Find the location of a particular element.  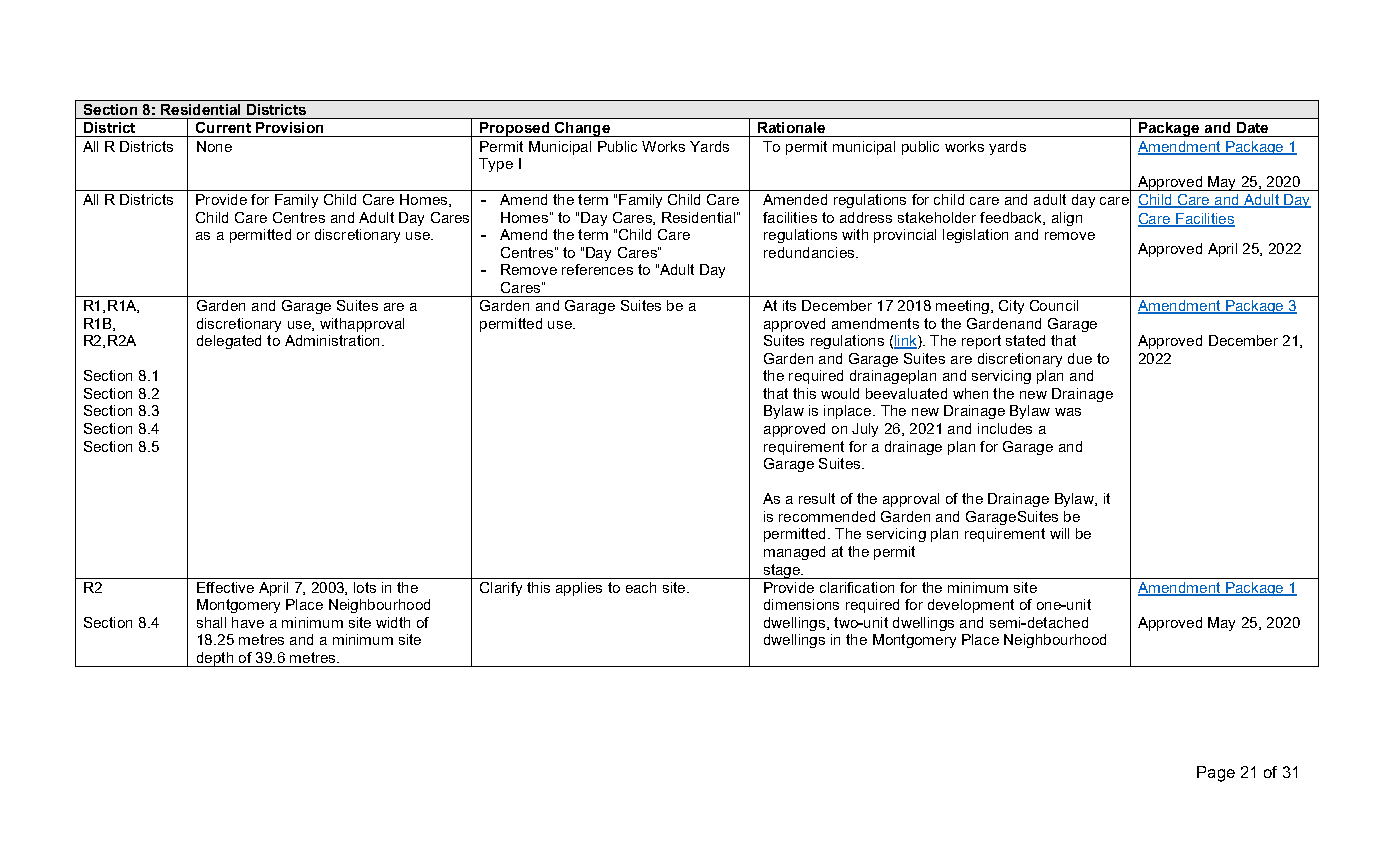

dimensions is located at coordinates (801, 604).
